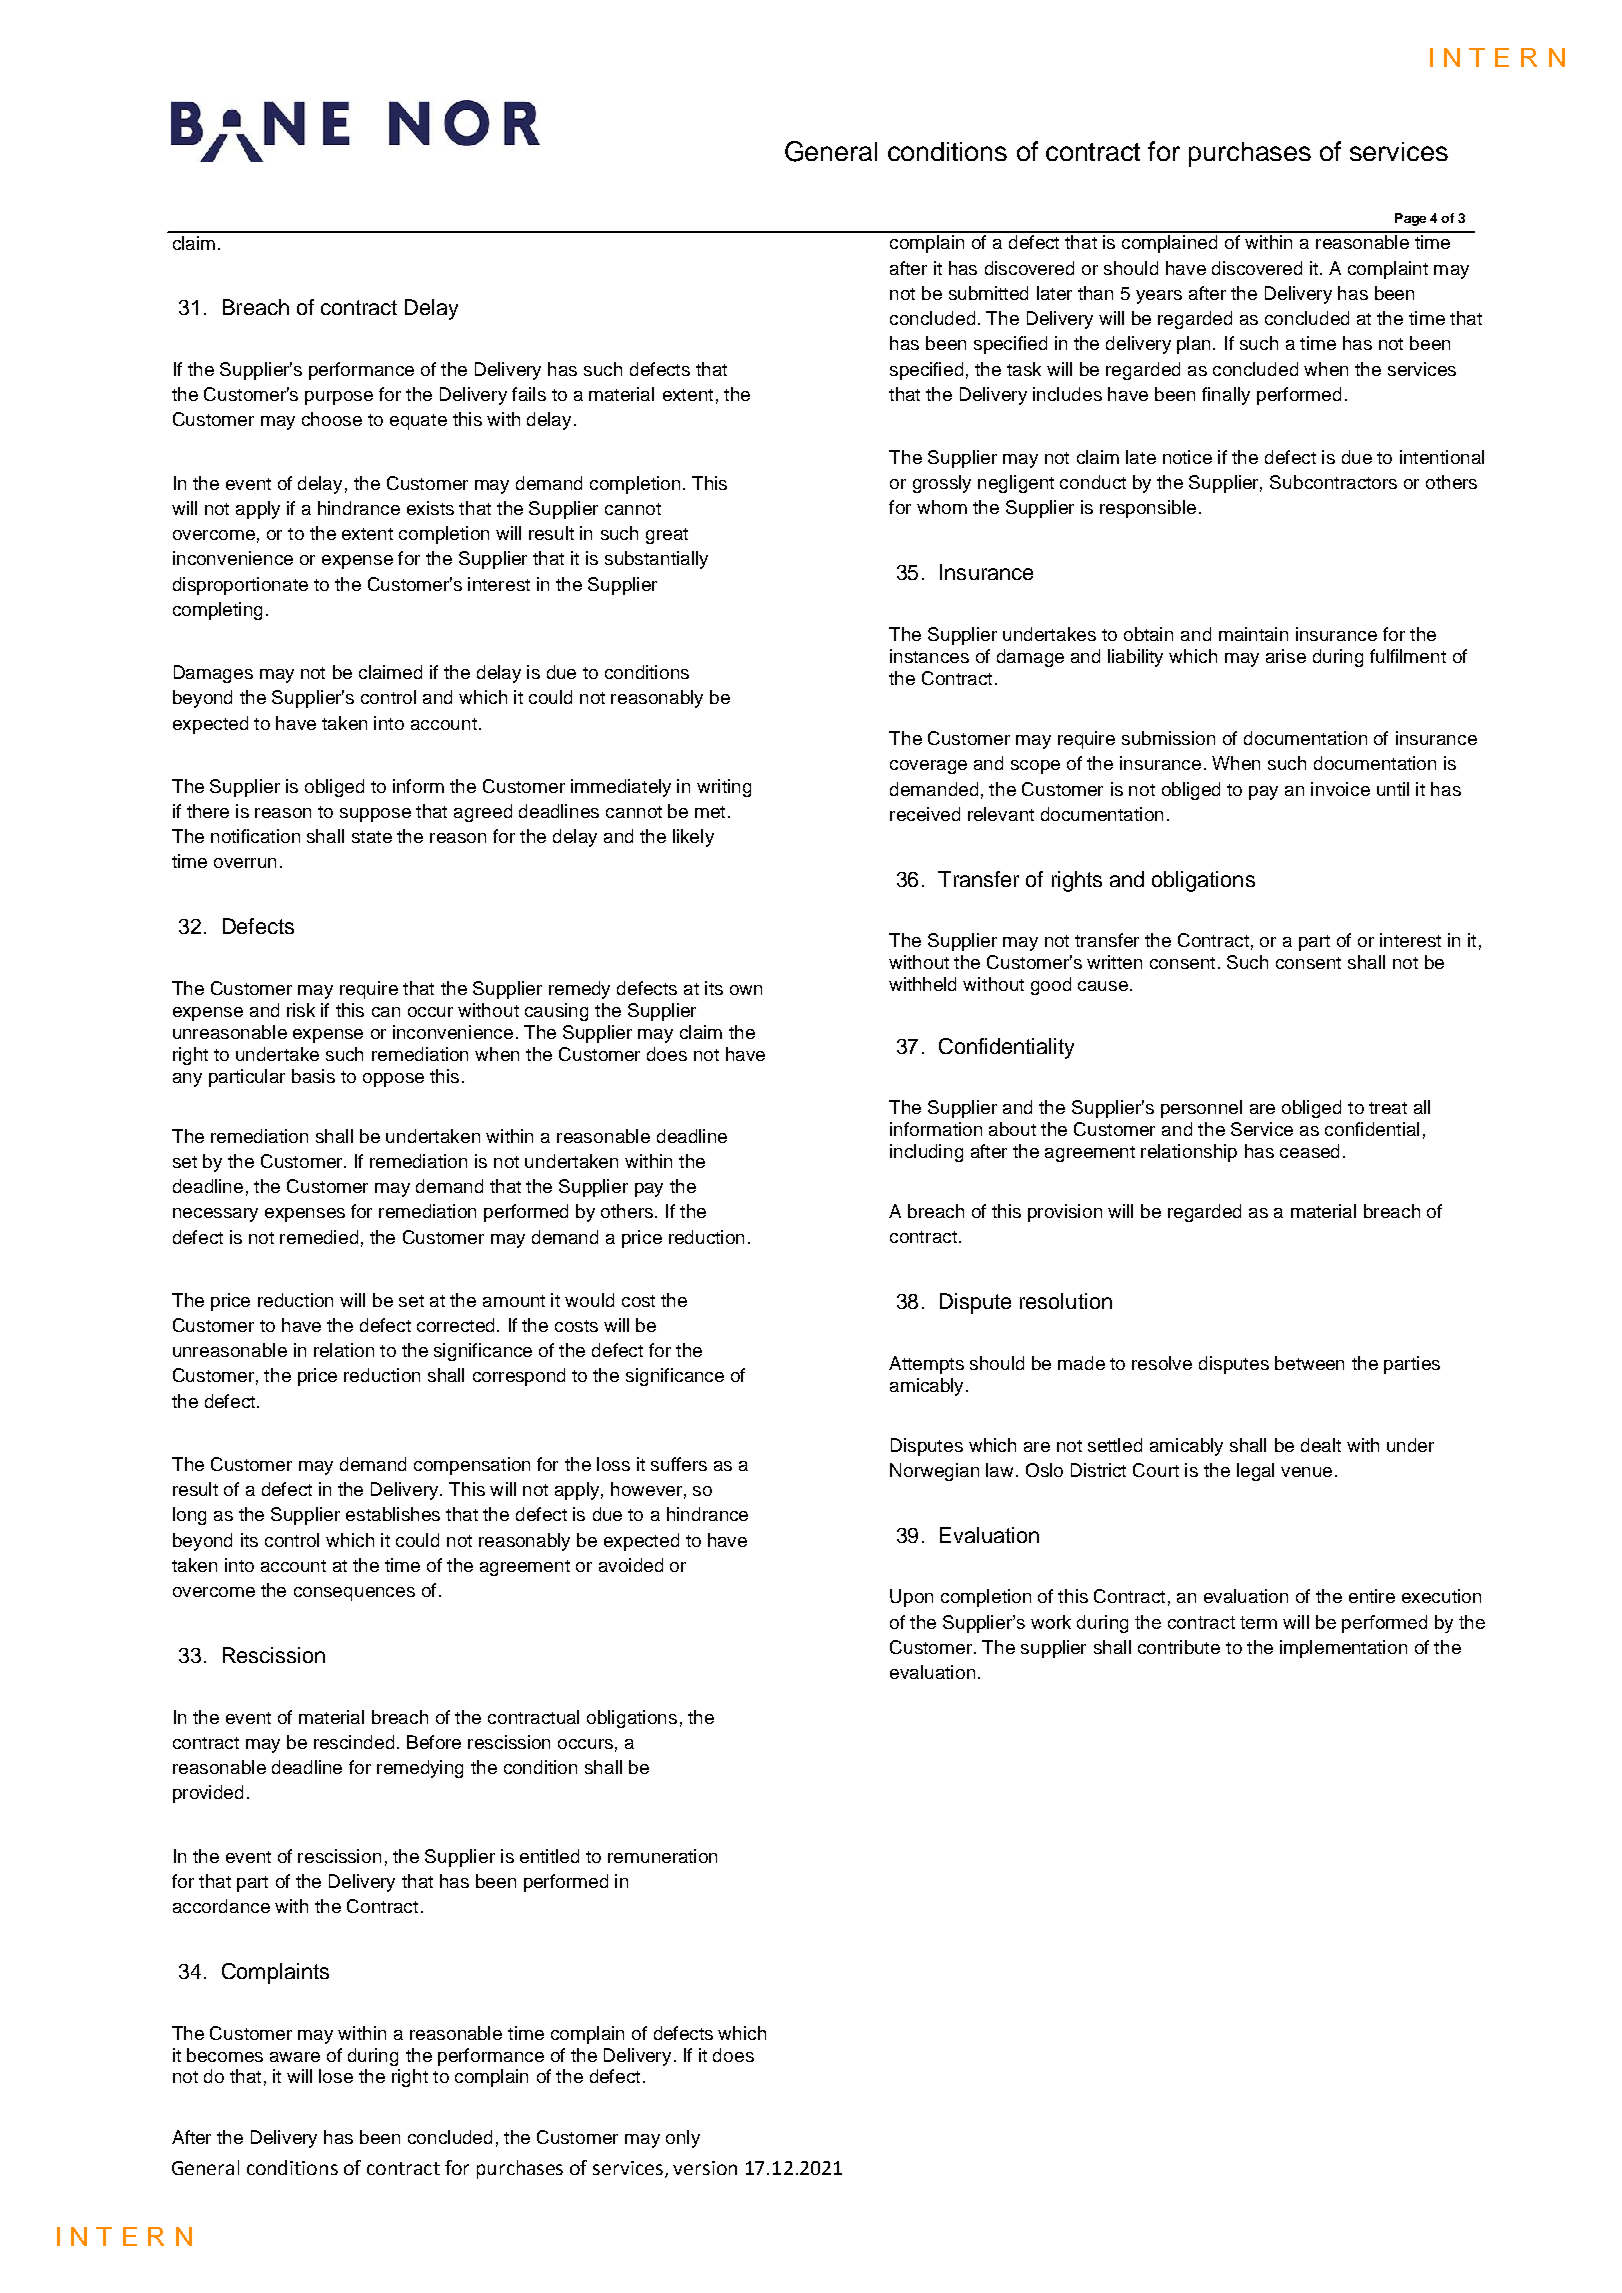 This screenshot has width=1622, height=2293. What do you see at coordinates (724, 788) in the screenshot?
I see `writing` at bounding box center [724, 788].
